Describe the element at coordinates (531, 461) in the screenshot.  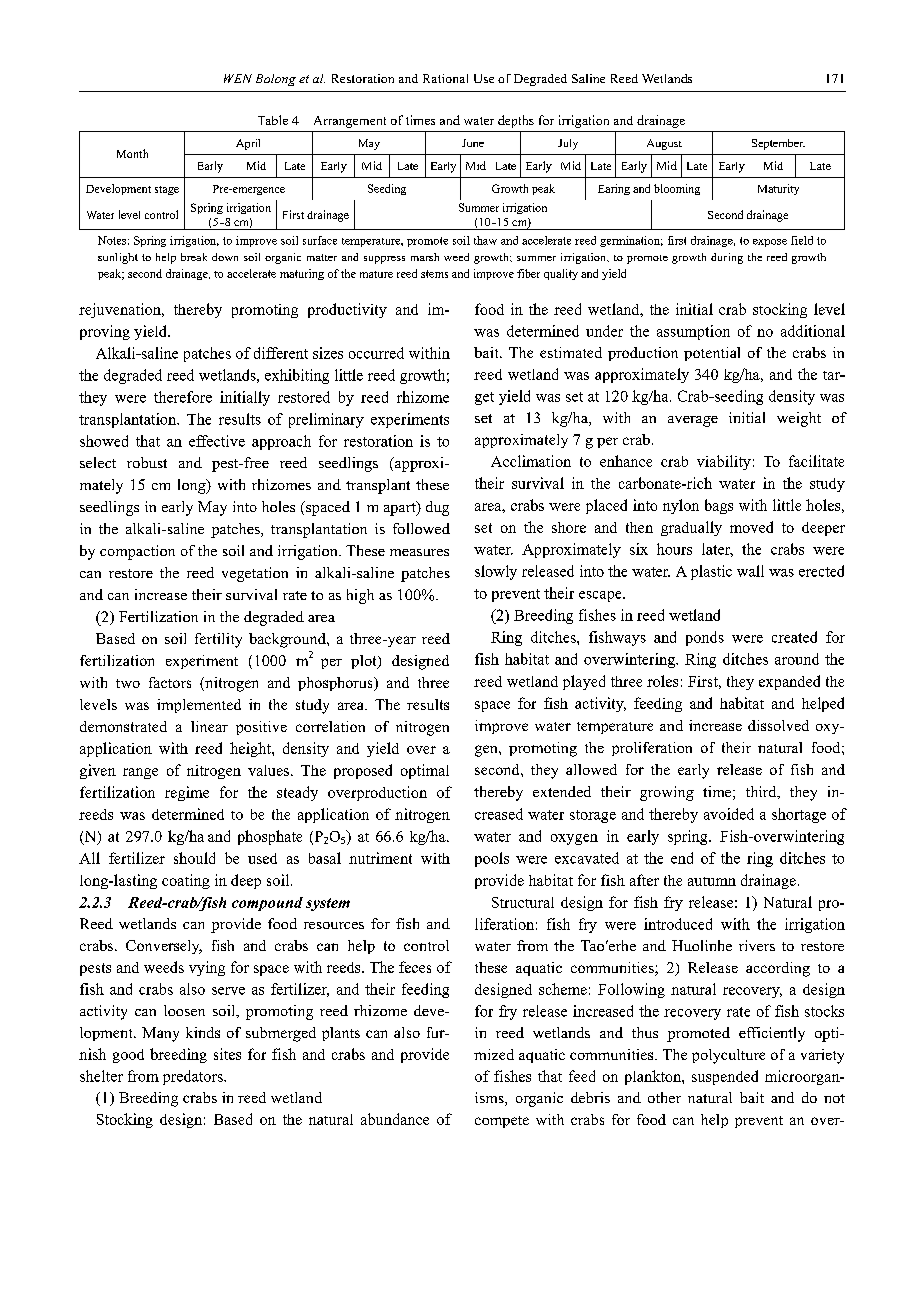
I see `Acclimation` at that location.
